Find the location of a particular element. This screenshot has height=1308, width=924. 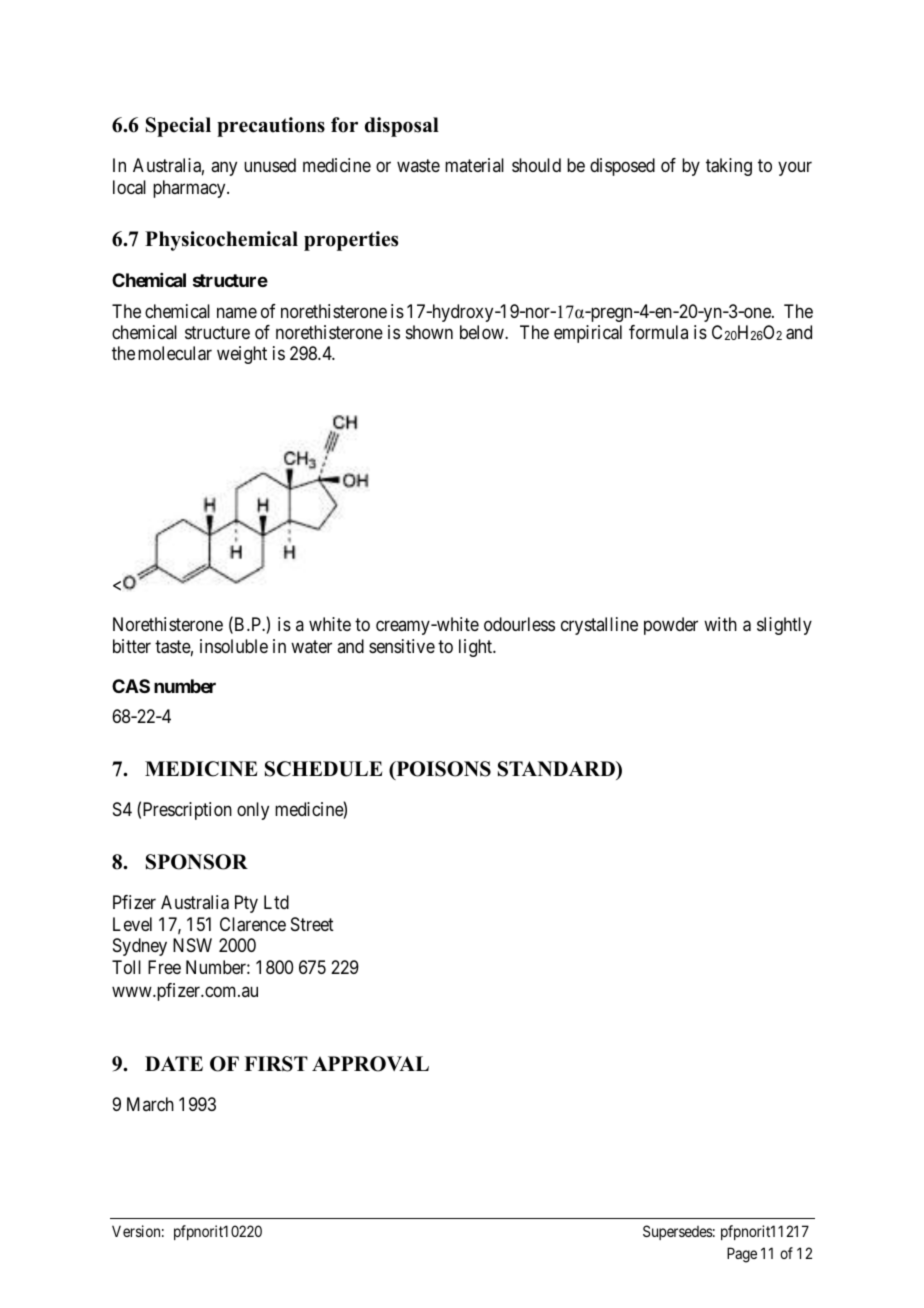

sensitive is located at coordinates (402, 646).
